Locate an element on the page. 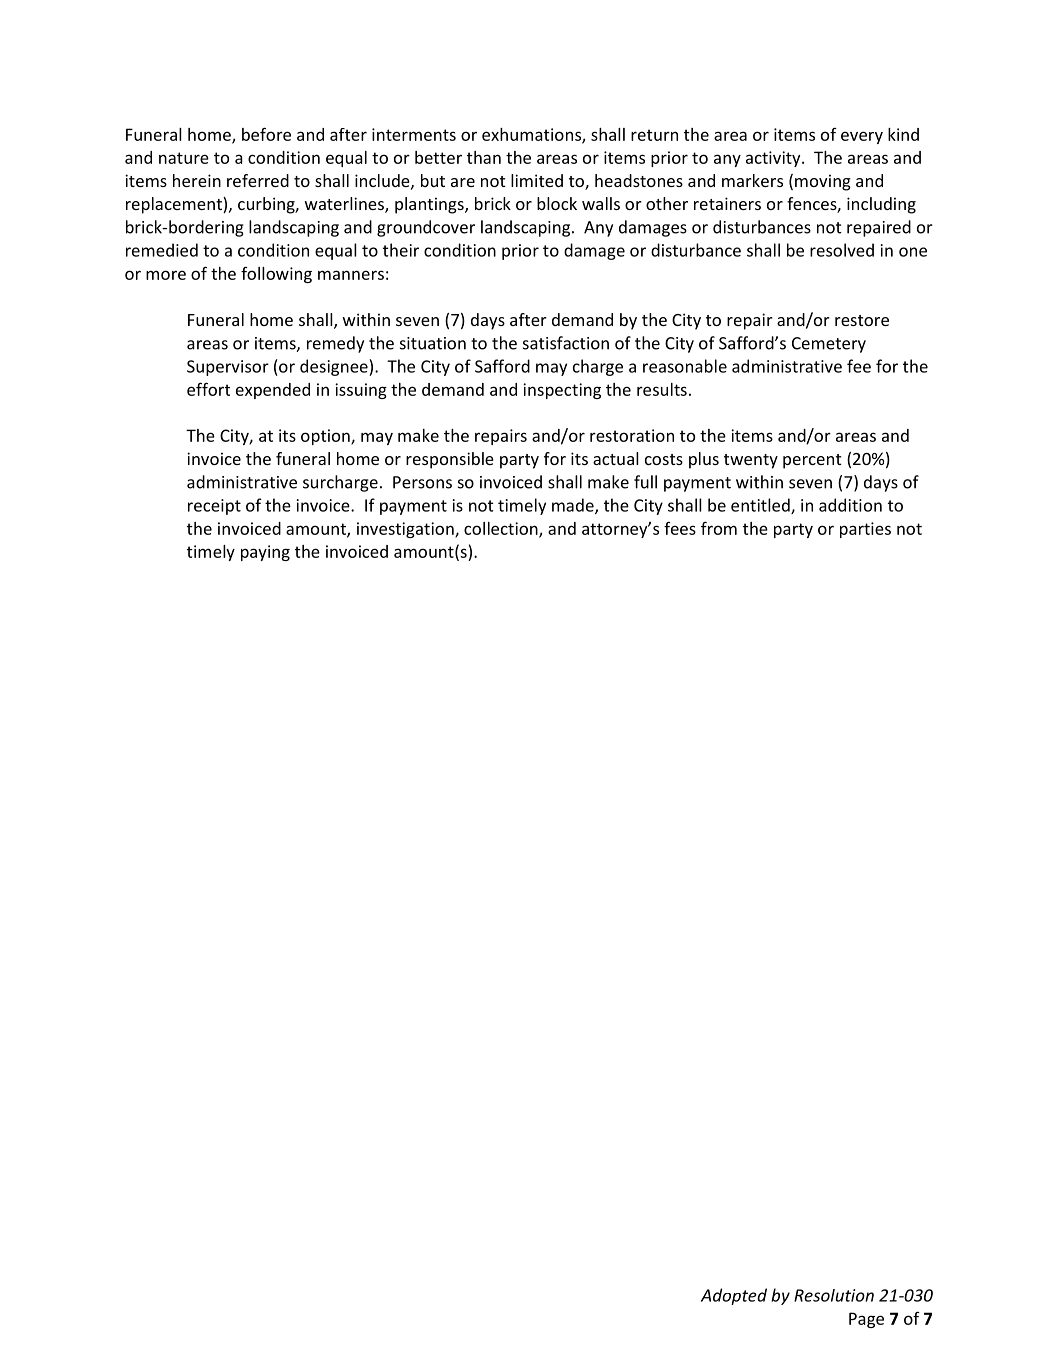  Page is located at coordinates (866, 1320).
